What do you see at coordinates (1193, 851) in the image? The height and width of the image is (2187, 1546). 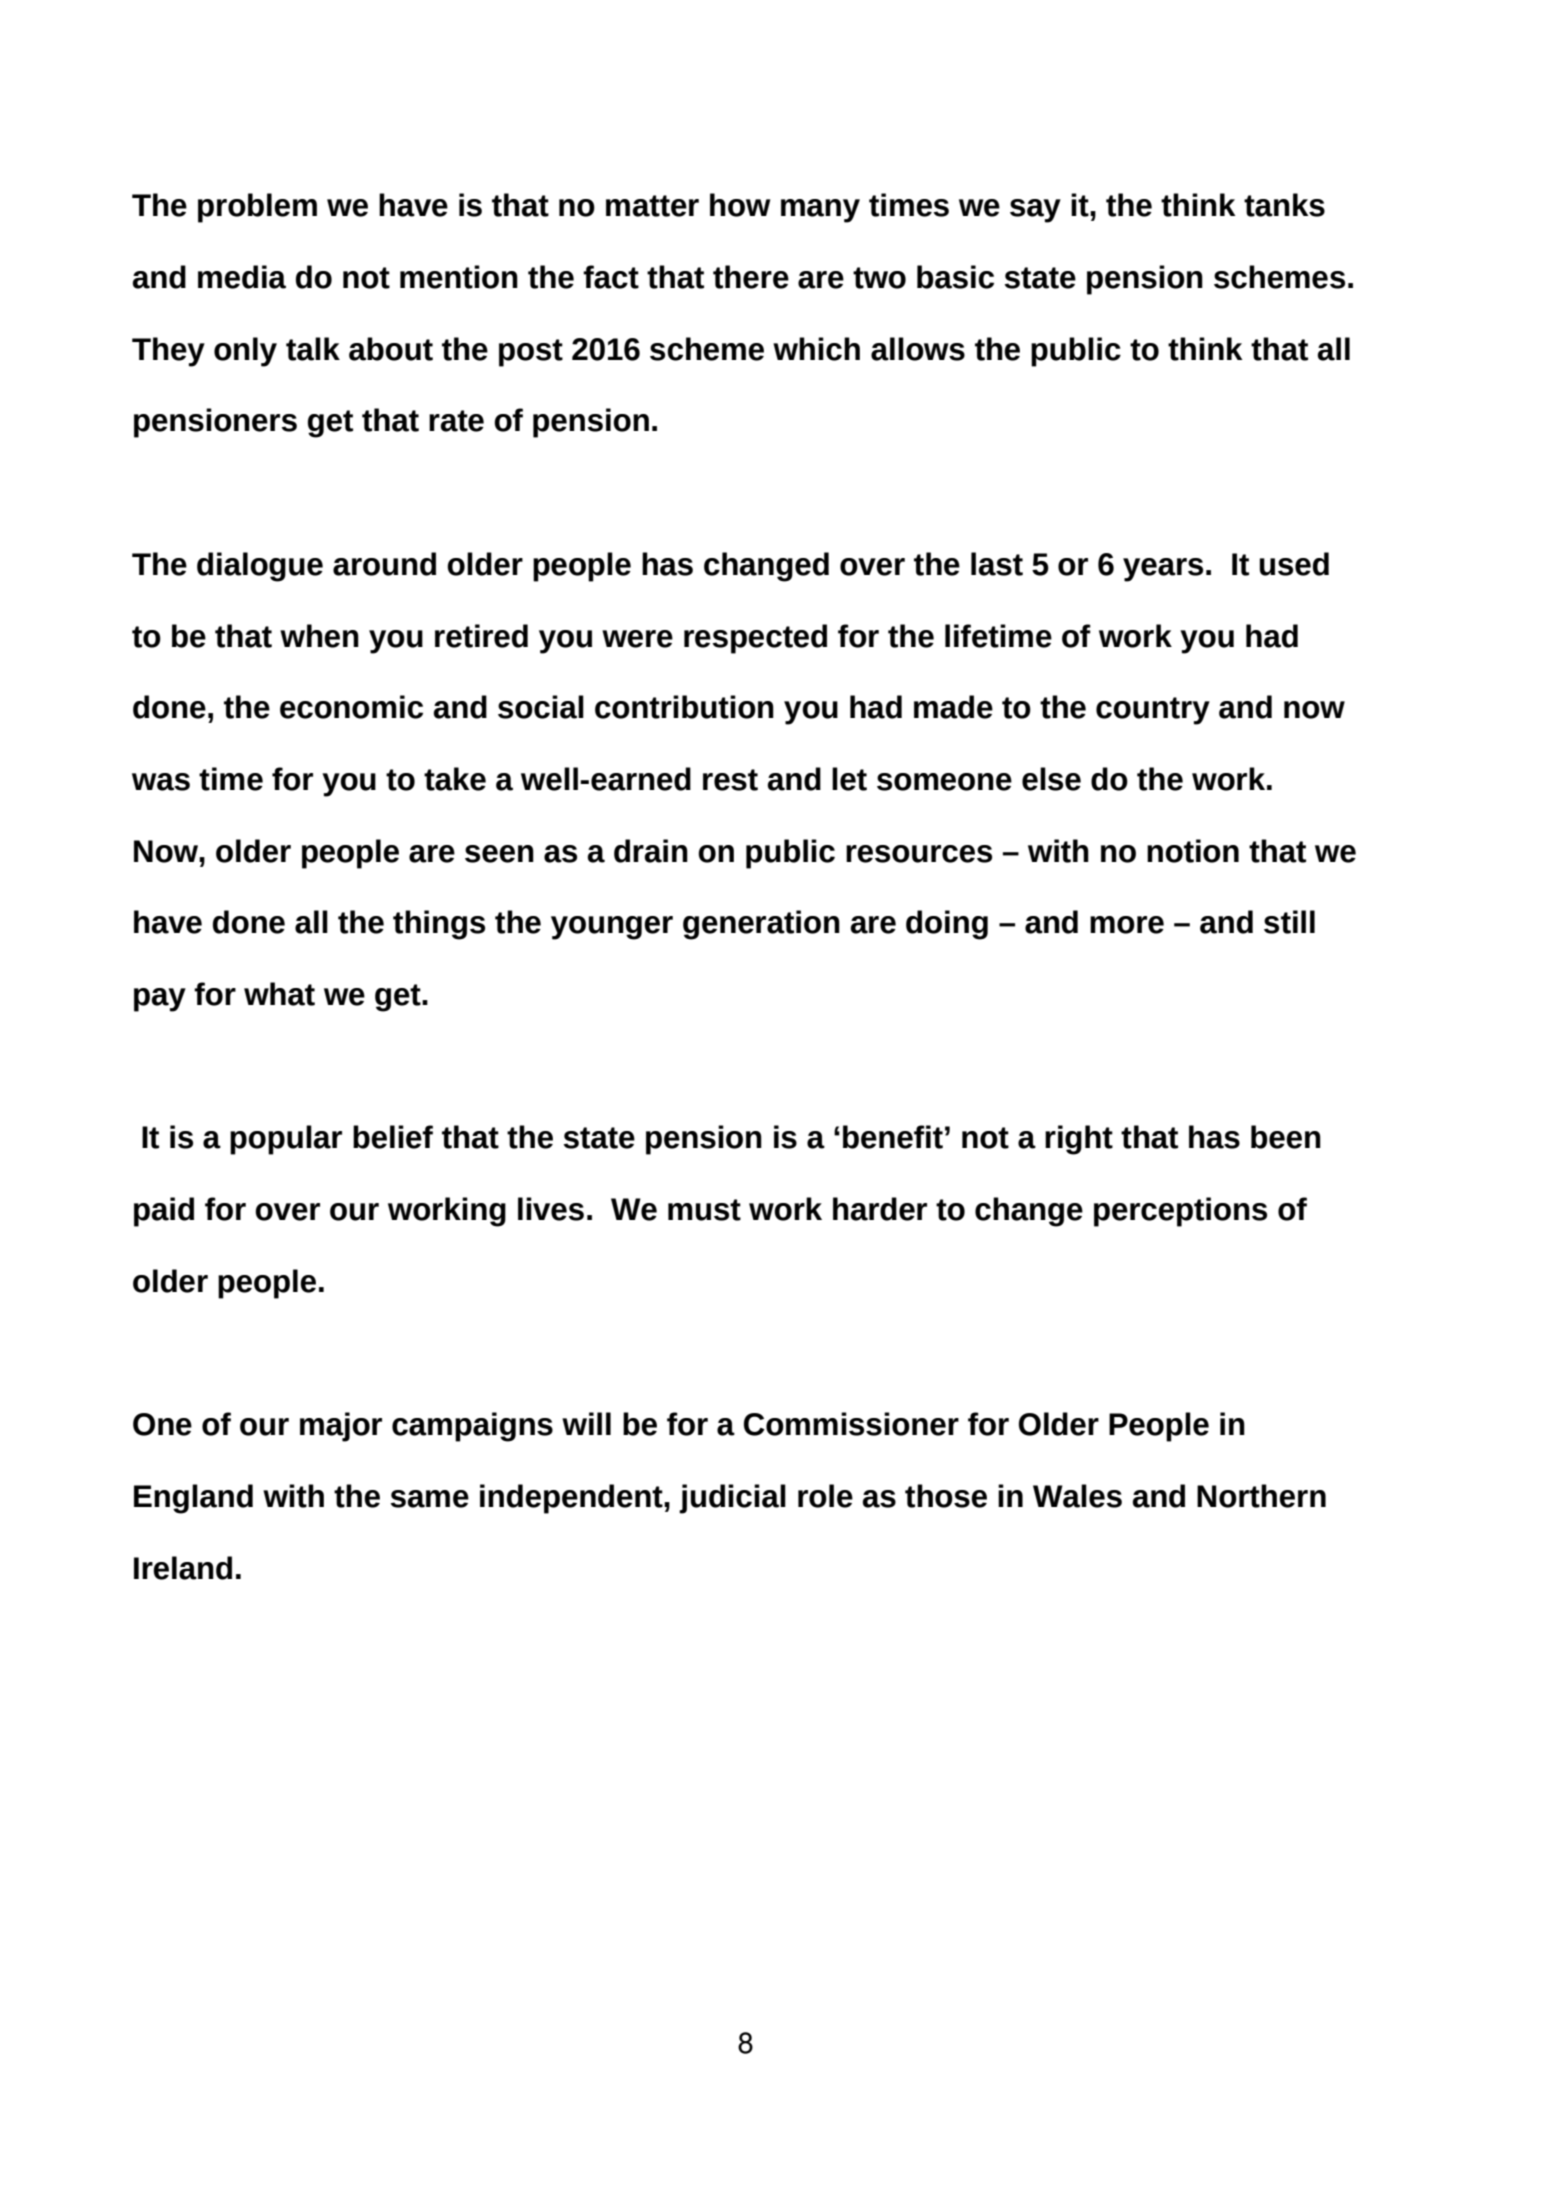 I see `notion` at bounding box center [1193, 851].
